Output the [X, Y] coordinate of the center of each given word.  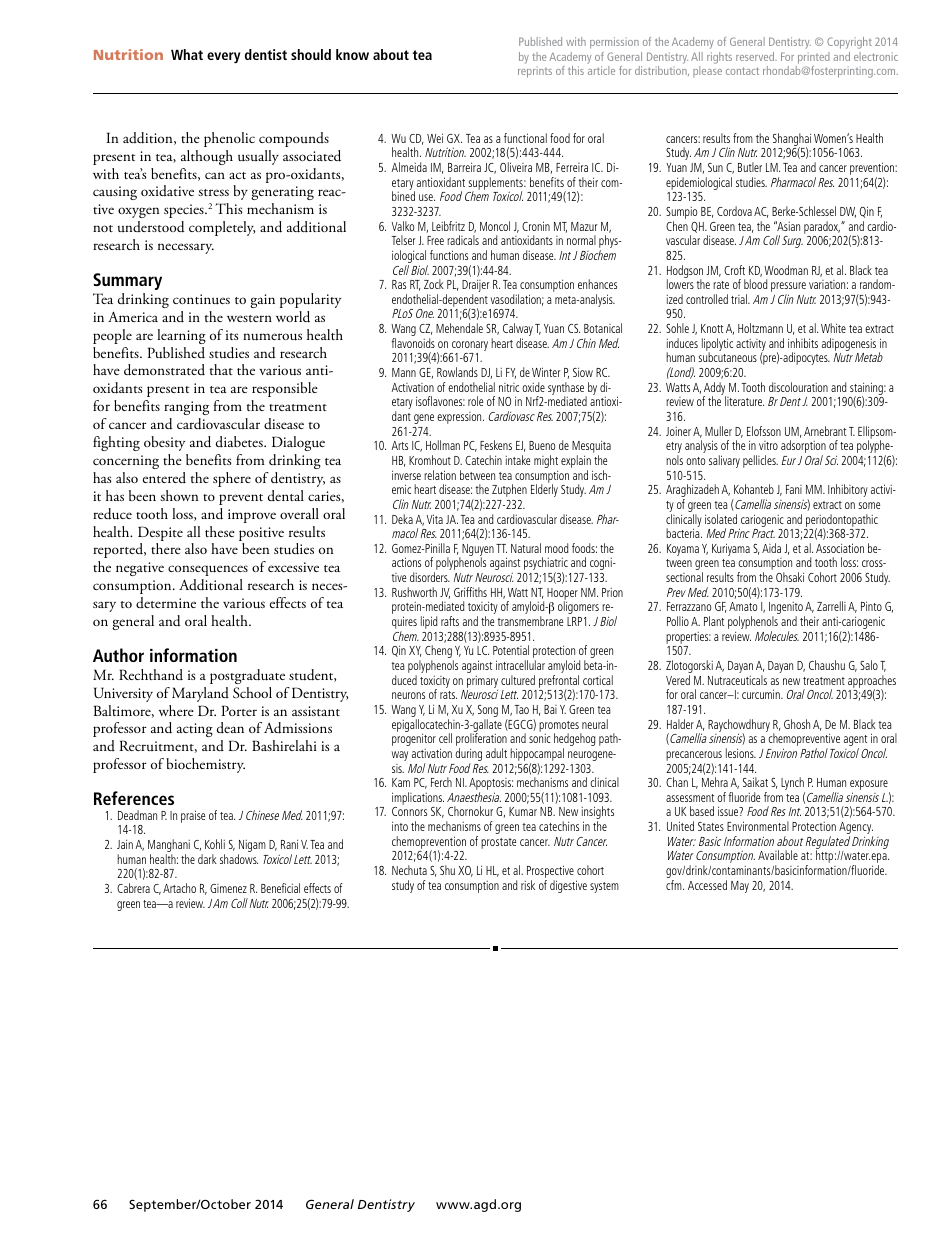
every [224, 58]
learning [181, 336]
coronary [469, 347]
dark [207, 859]
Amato [743, 606]
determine [166, 602]
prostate [498, 843]
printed [814, 58]
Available [778, 855]
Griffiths [470, 592]
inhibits [803, 343]
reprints [535, 72]
